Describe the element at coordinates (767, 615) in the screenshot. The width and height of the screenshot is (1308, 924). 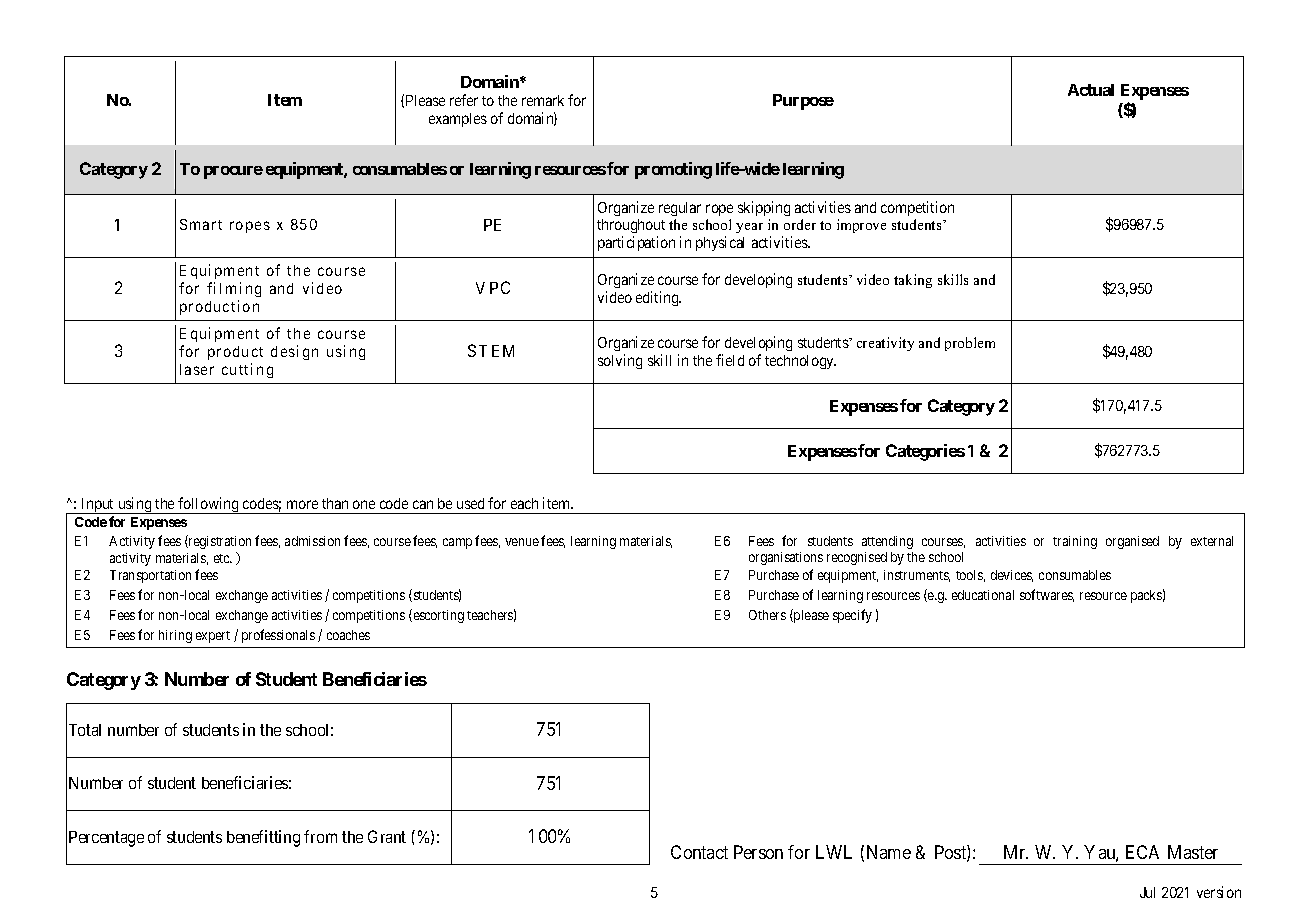
I see `Others` at that location.
